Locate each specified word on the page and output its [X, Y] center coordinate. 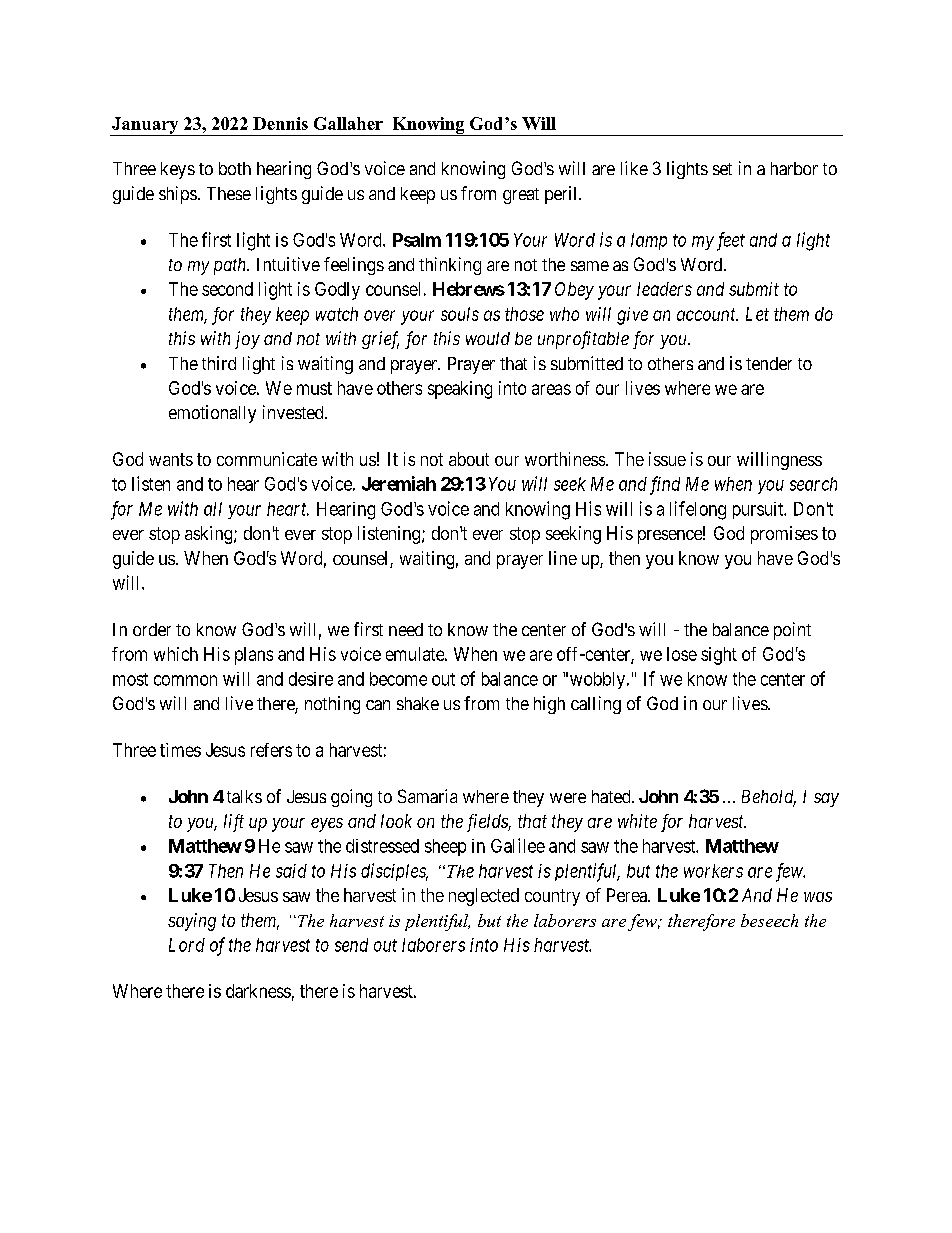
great [521, 196]
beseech [769, 920]
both [235, 168]
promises [784, 535]
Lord [187, 945]
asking [210, 535]
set [722, 169]
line [563, 558]
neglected [484, 897]
